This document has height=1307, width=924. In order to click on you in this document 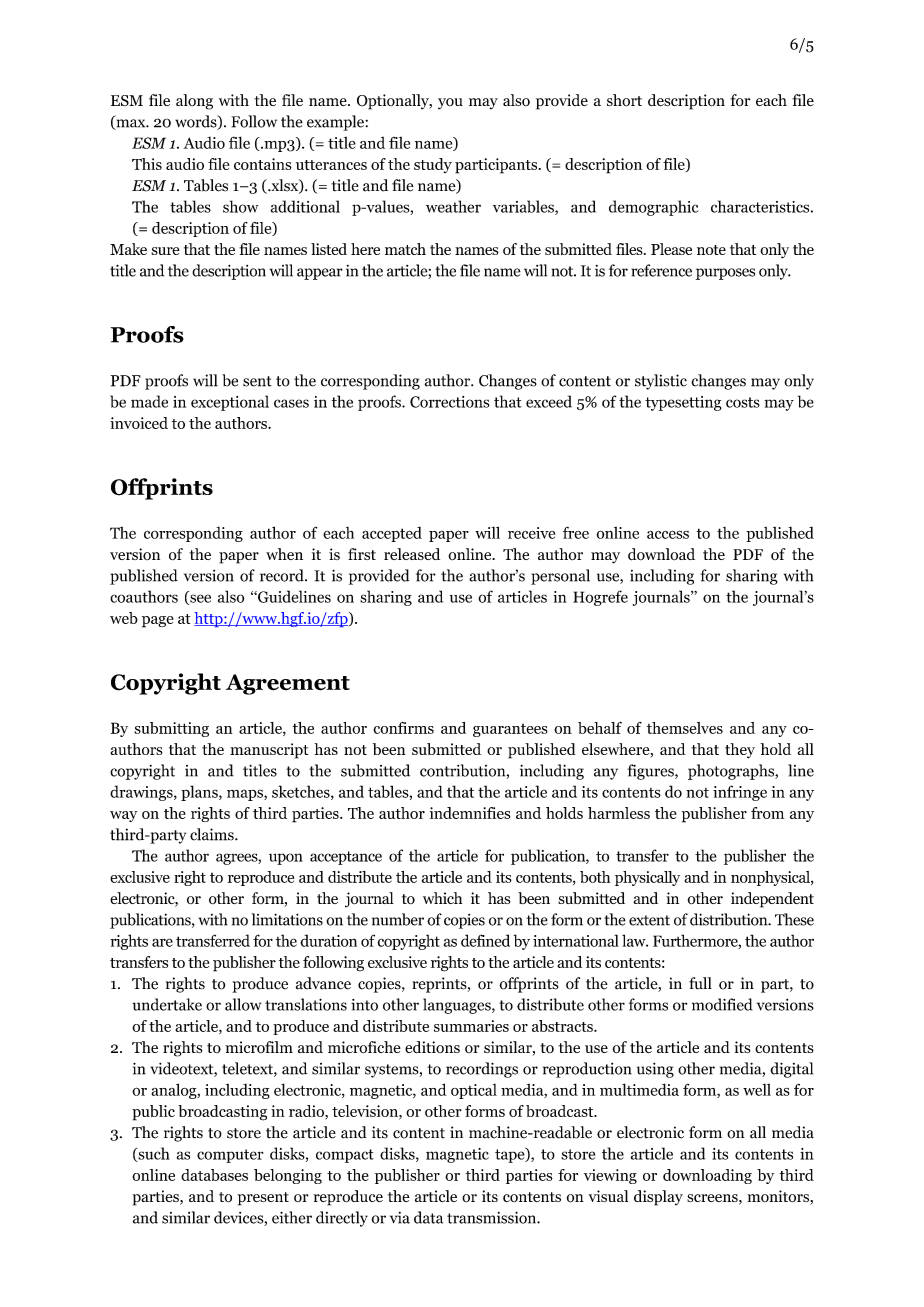, I will do `click(450, 104)`.
